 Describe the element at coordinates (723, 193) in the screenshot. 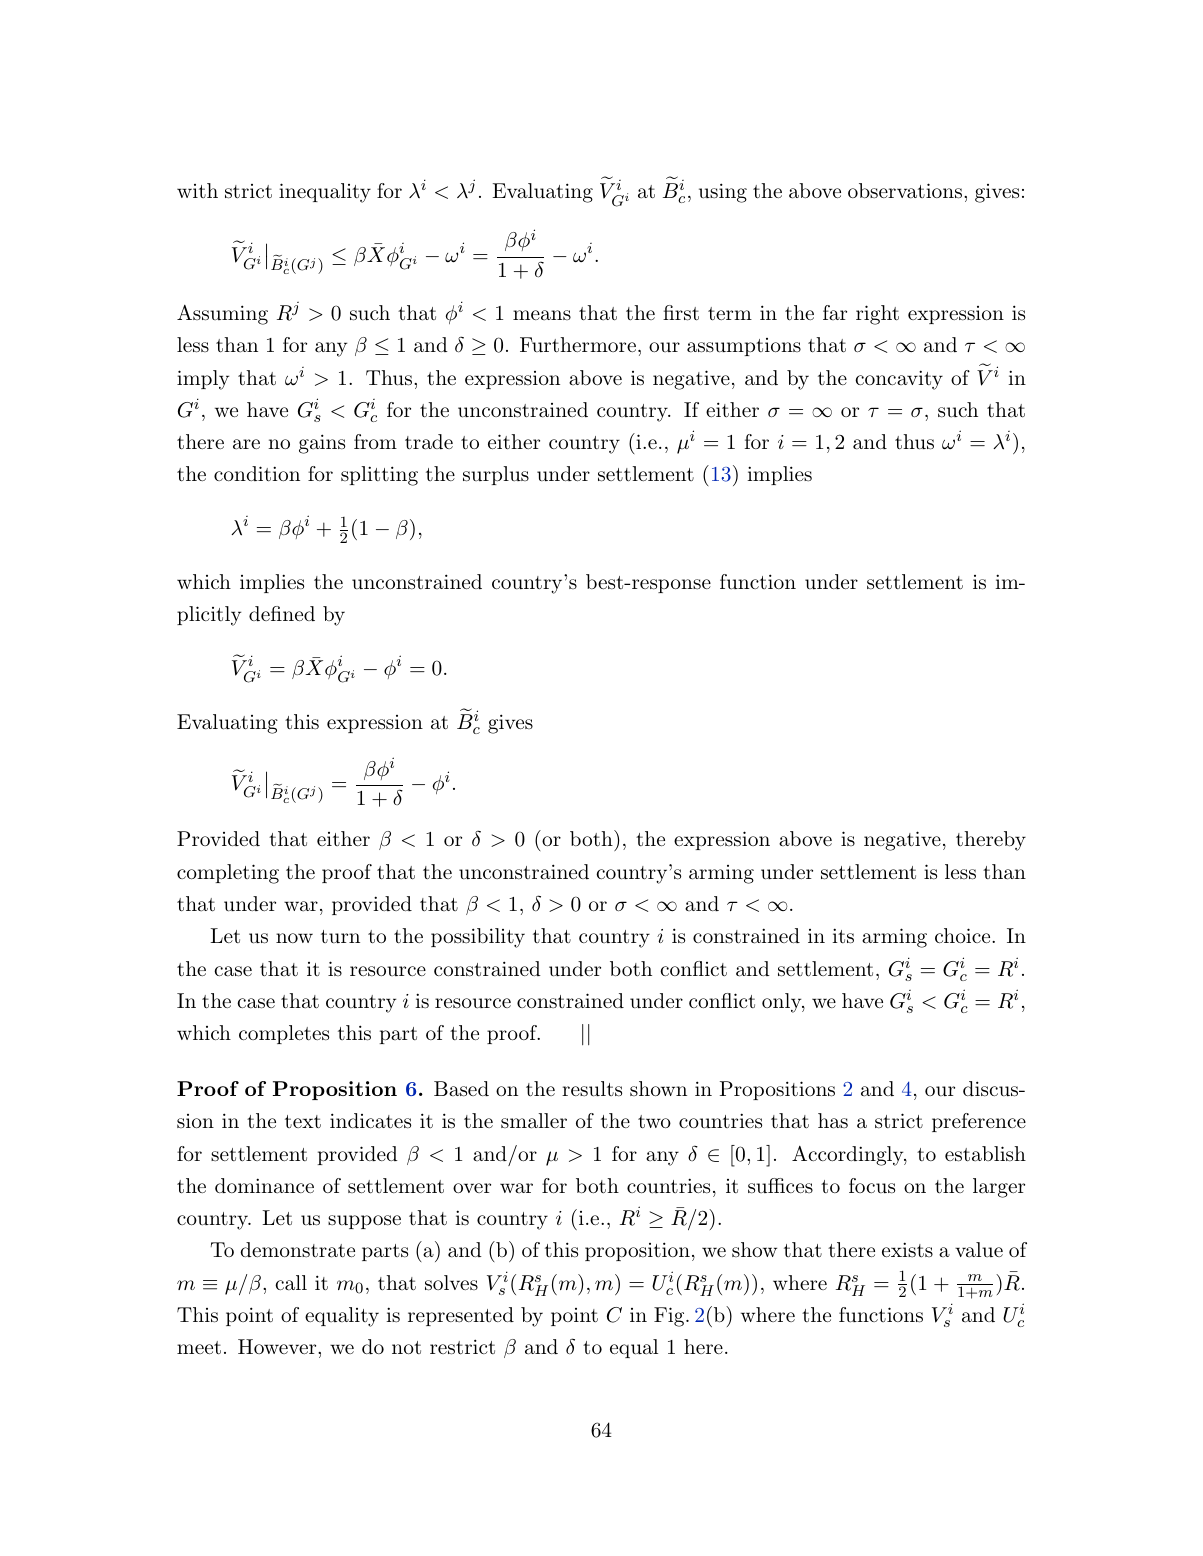

I see `using` at that location.
